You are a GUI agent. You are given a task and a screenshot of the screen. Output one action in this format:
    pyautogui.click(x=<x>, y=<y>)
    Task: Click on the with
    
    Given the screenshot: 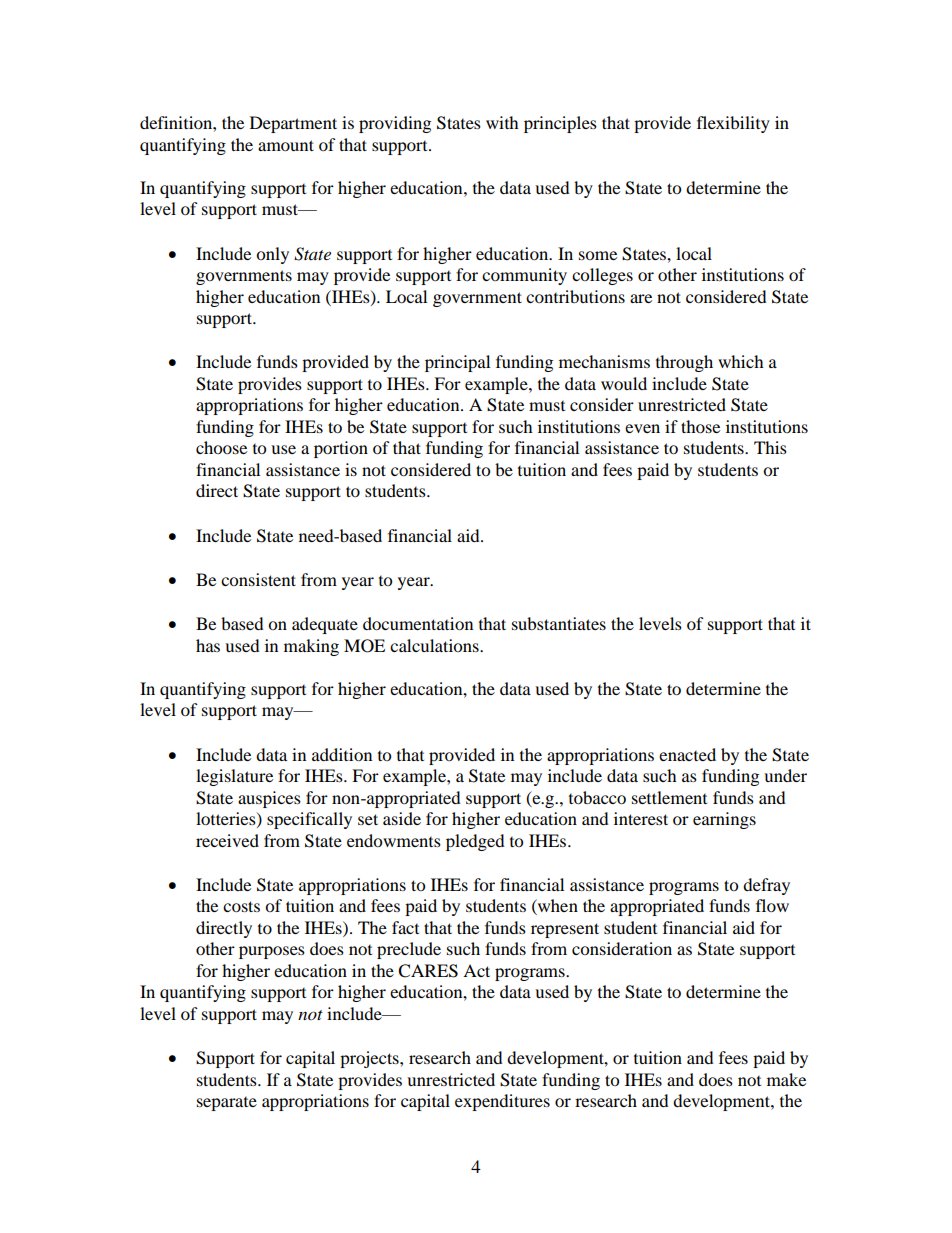 What is the action you would take?
    pyautogui.click(x=502, y=122)
